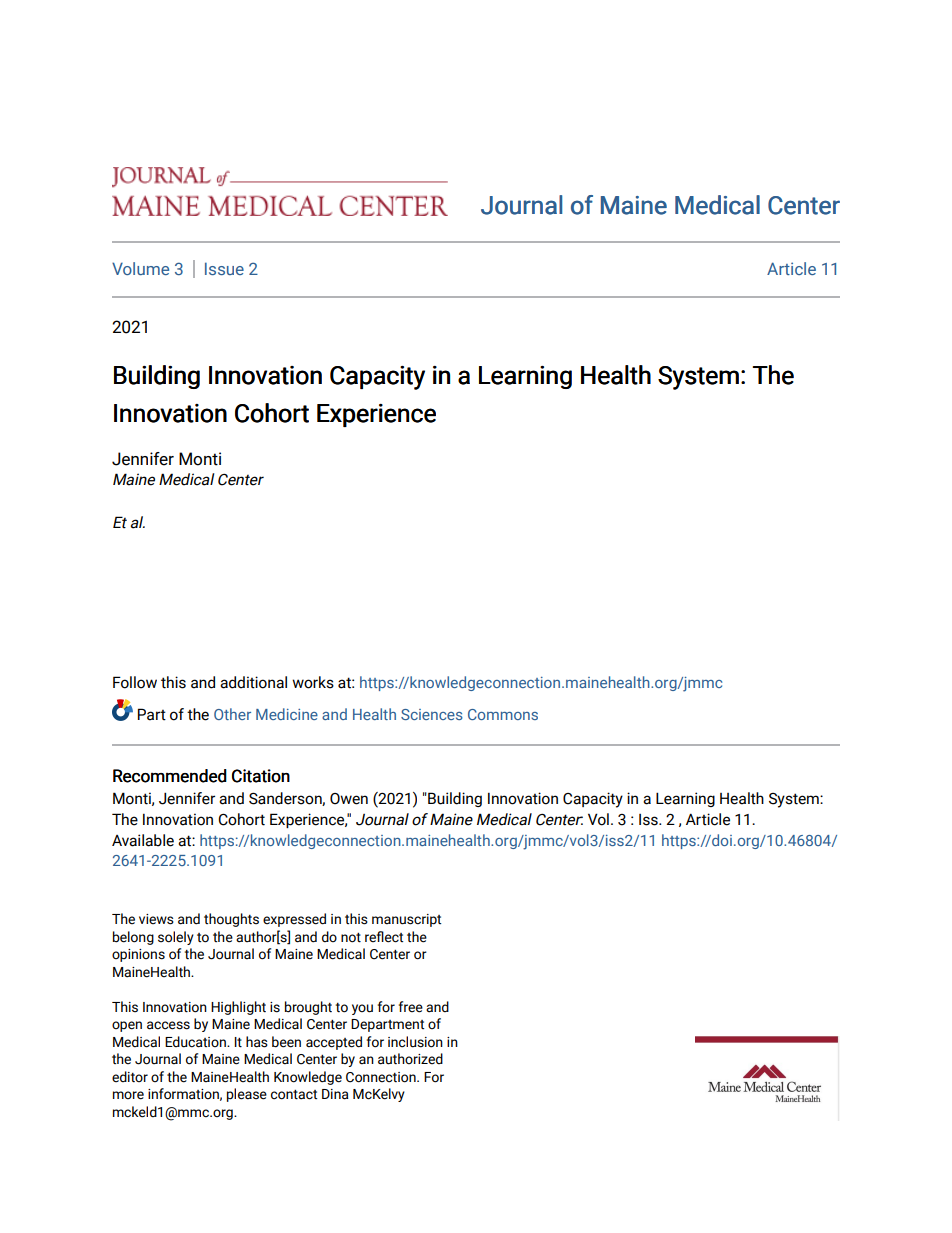 The width and height of the document is (952, 1233). What do you see at coordinates (140, 268) in the document?
I see `Volume` at bounding box center [140, 268].
